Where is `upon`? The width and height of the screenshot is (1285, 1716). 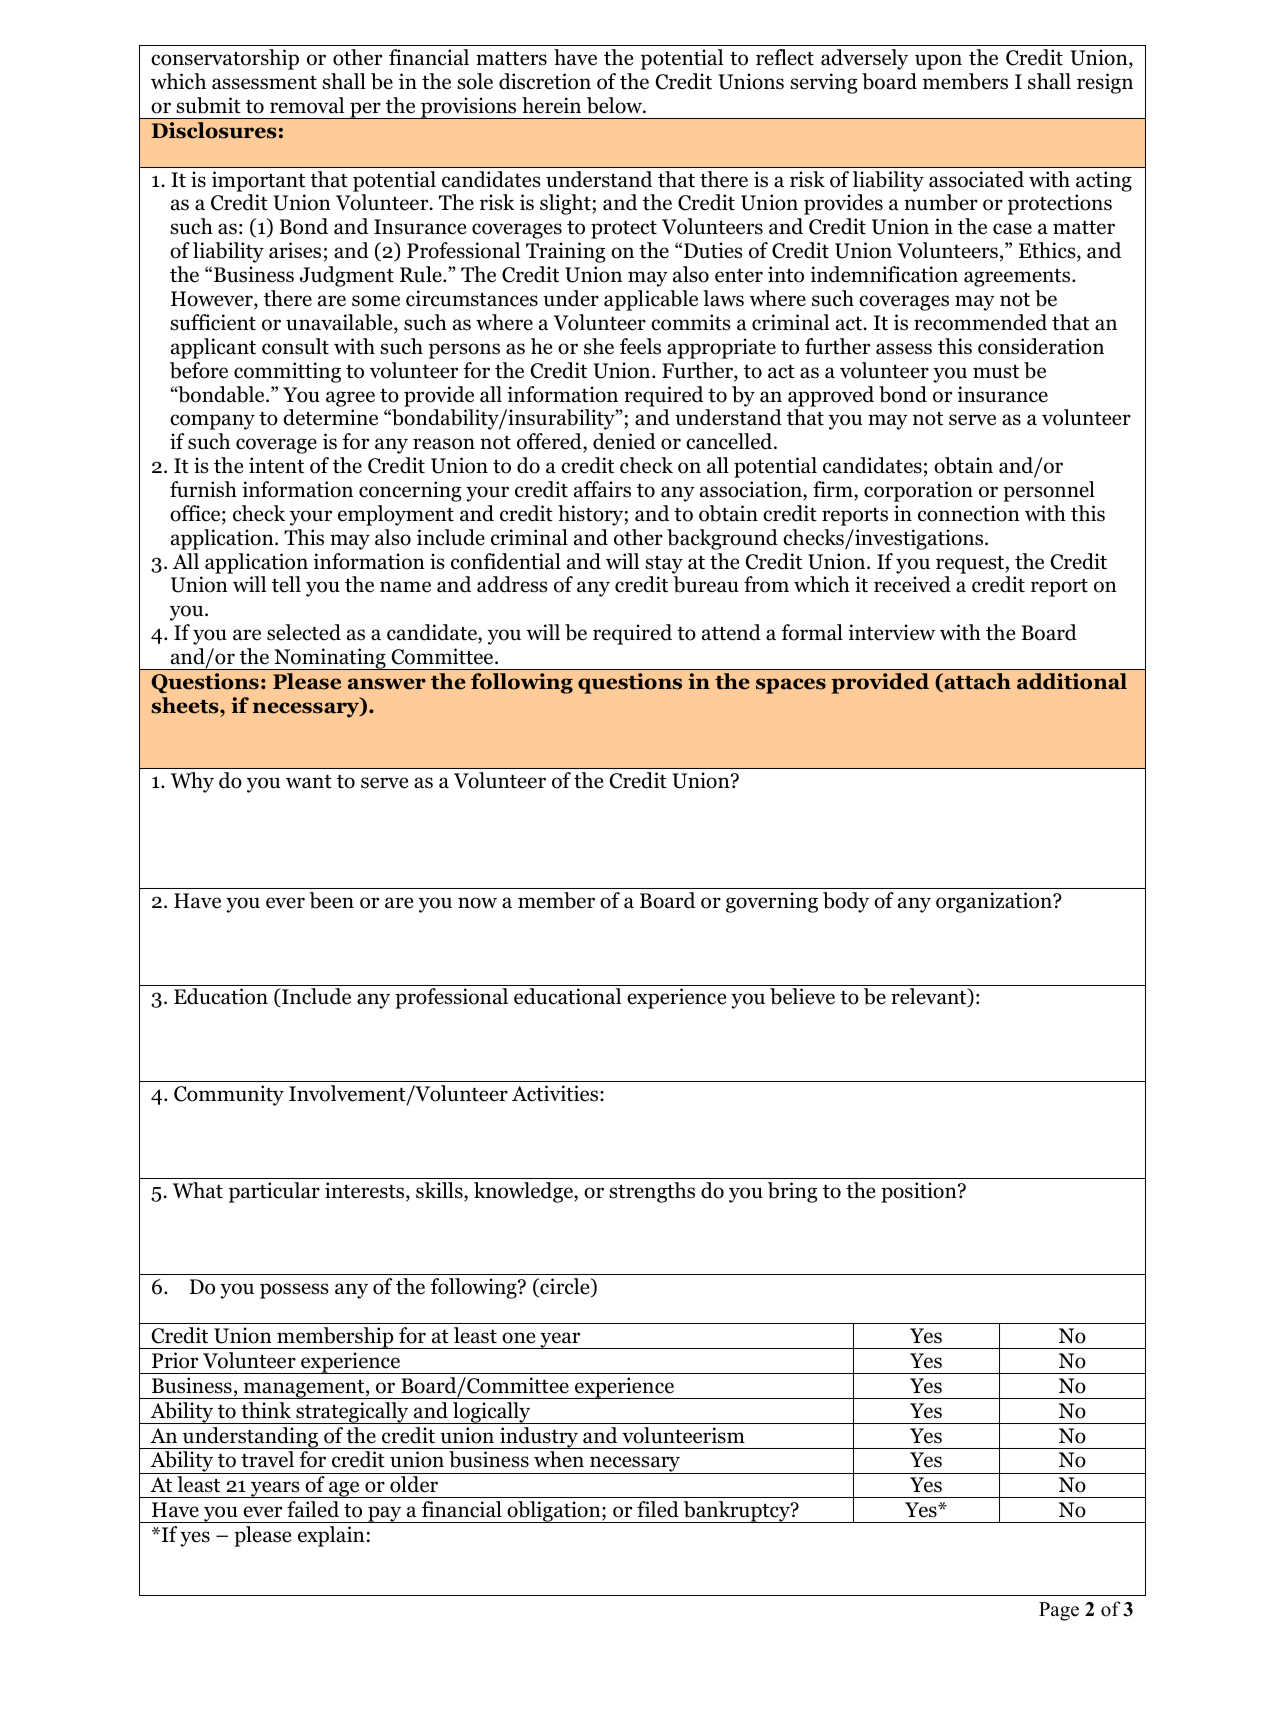
upon is located at coordinates (938, 62).
